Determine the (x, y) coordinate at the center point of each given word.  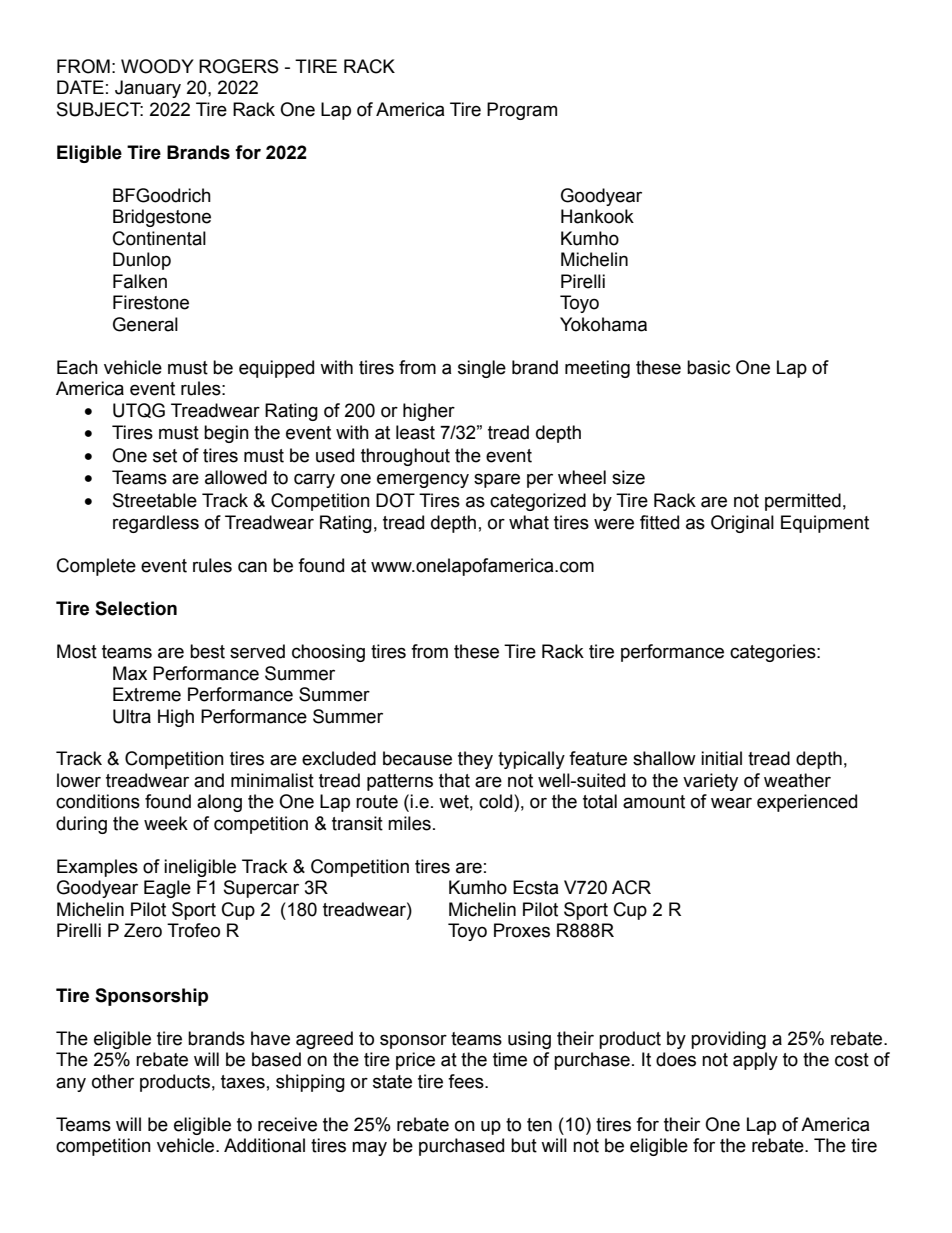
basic (708, 367)
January (148, 89)
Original (742, 524)
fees (467, 1081)
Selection (136, 608)
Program (522, 111)
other (113, 1081)
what (529, 522)
